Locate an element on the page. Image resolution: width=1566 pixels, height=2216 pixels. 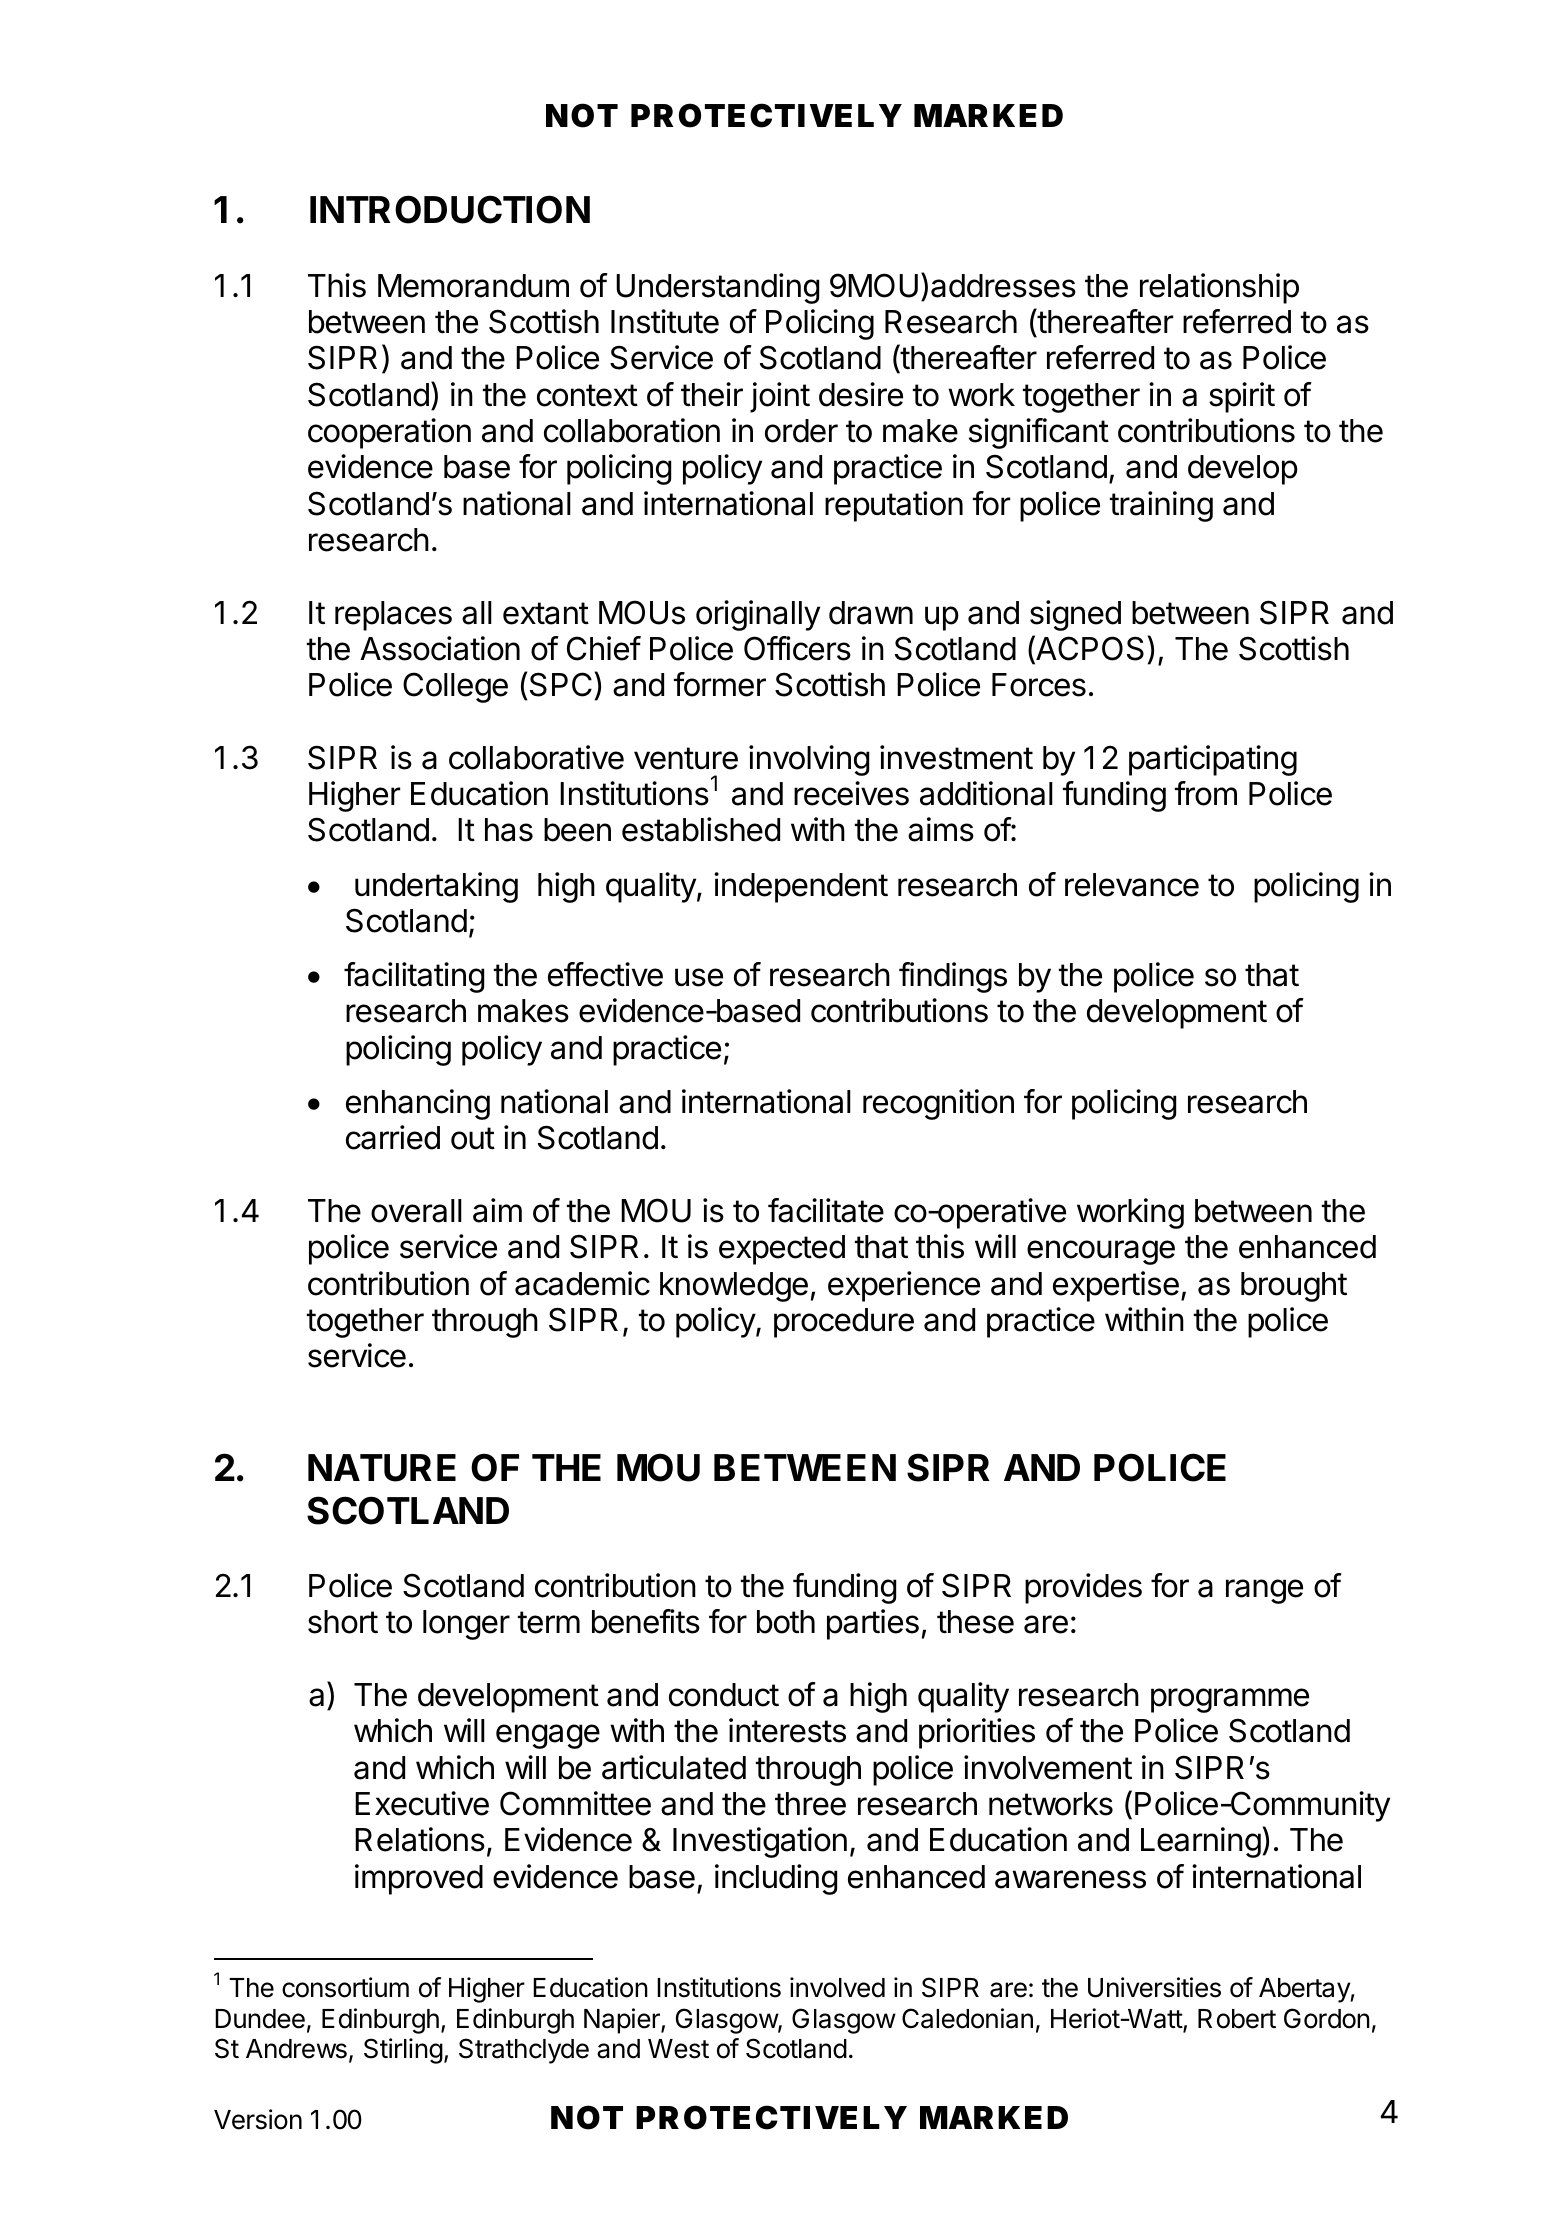
Memorandum is located at coordinates (473, 286).
